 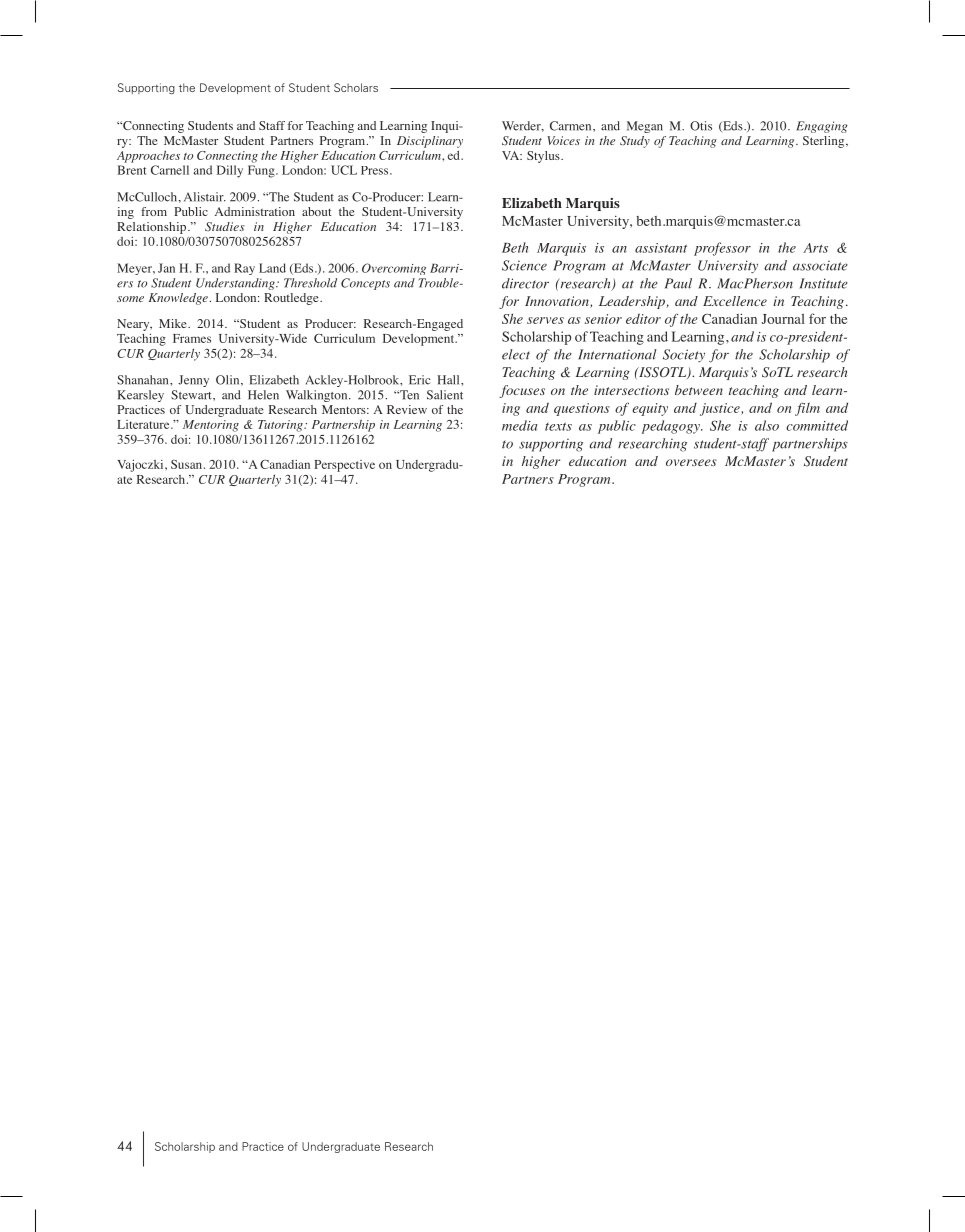 What do you see at coordinates (148, 156) in the page?
I see `Approaches` at bounding box center [148, 156].
